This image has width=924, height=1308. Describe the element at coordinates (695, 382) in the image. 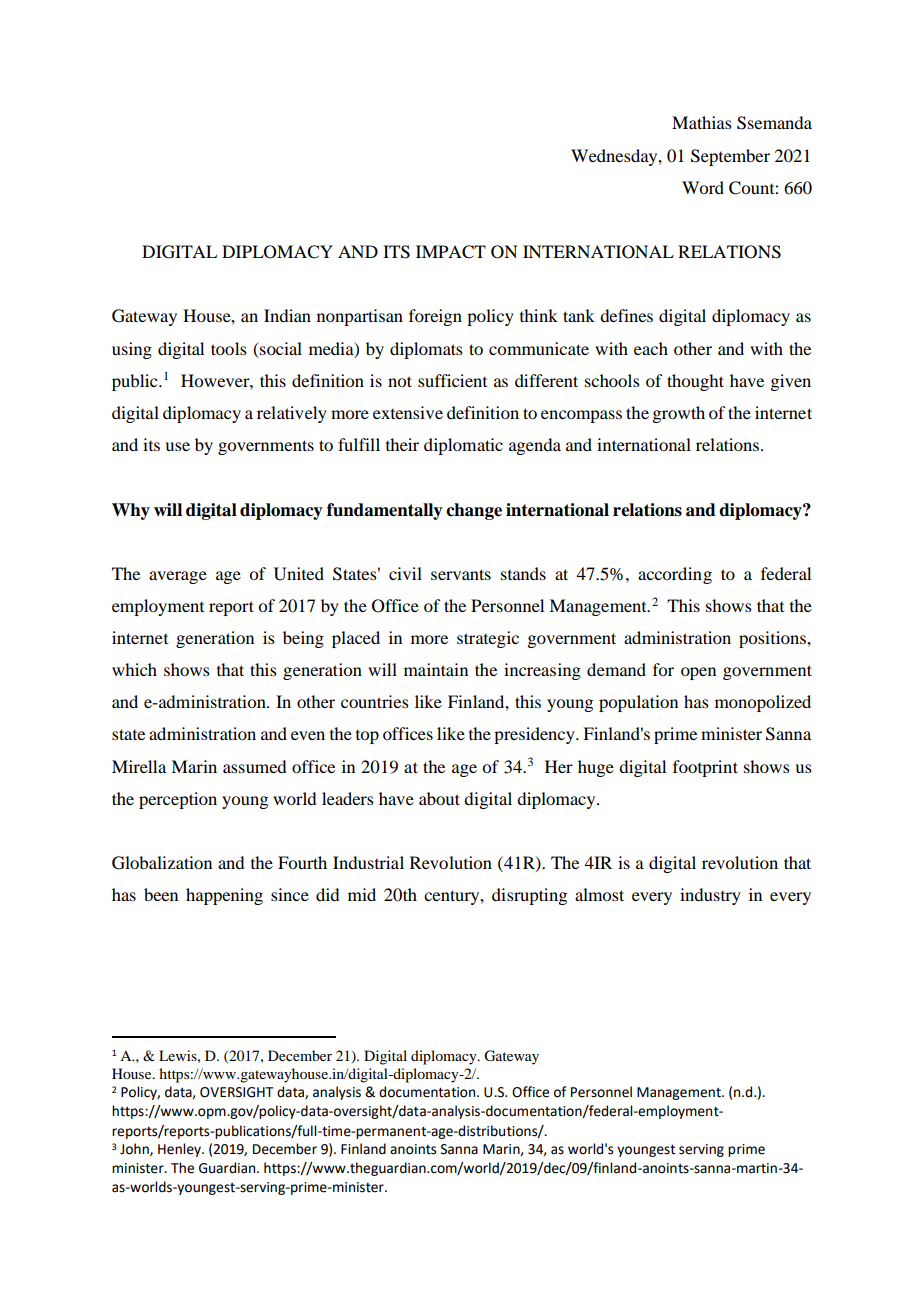

I see `thought` at that location.
